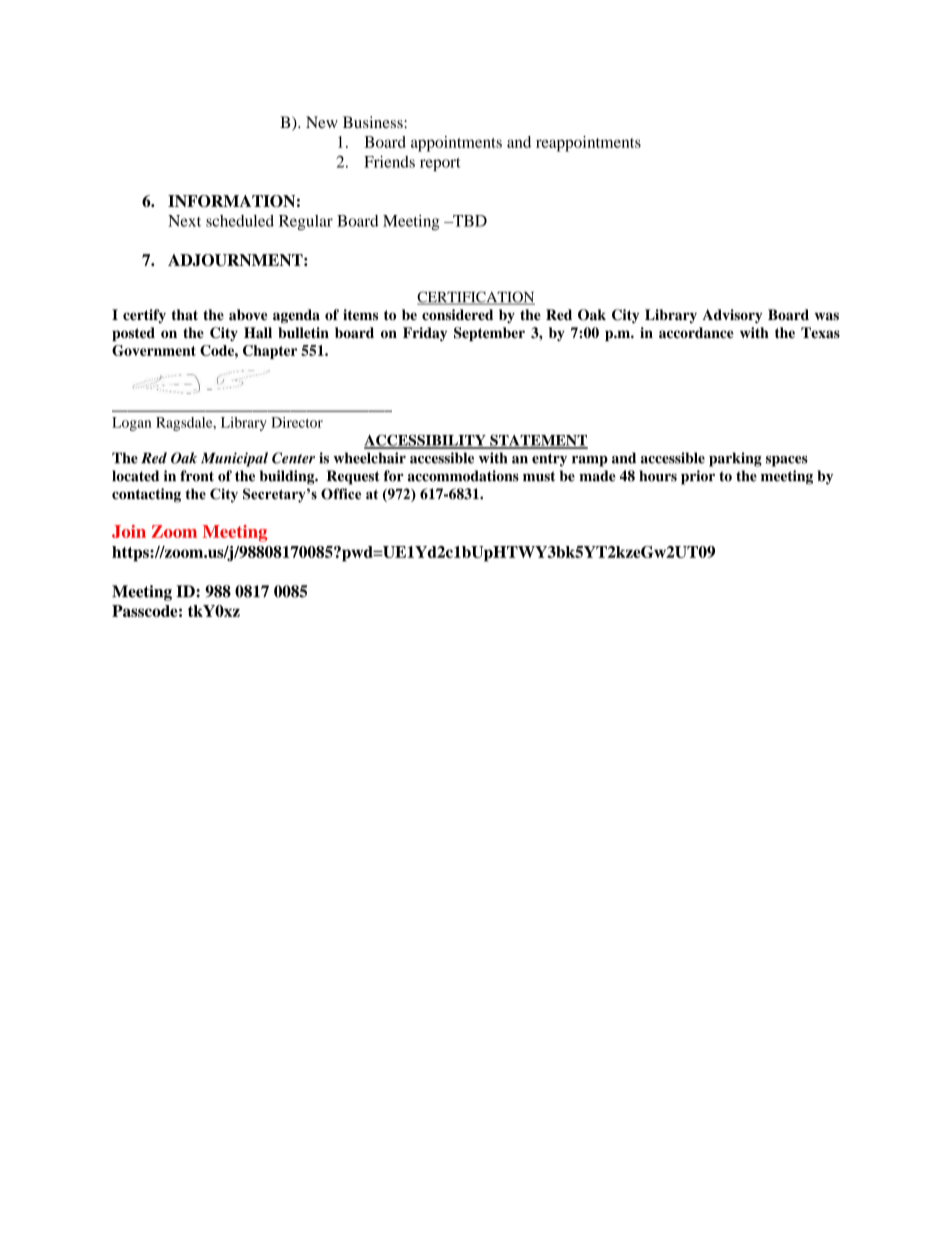 Image resolution: width=952 pixels, height=1233 pixels. What do you see at coordinates (129, 531) in the screenshot?
I see `Join` at bounding box center [129, 531].
